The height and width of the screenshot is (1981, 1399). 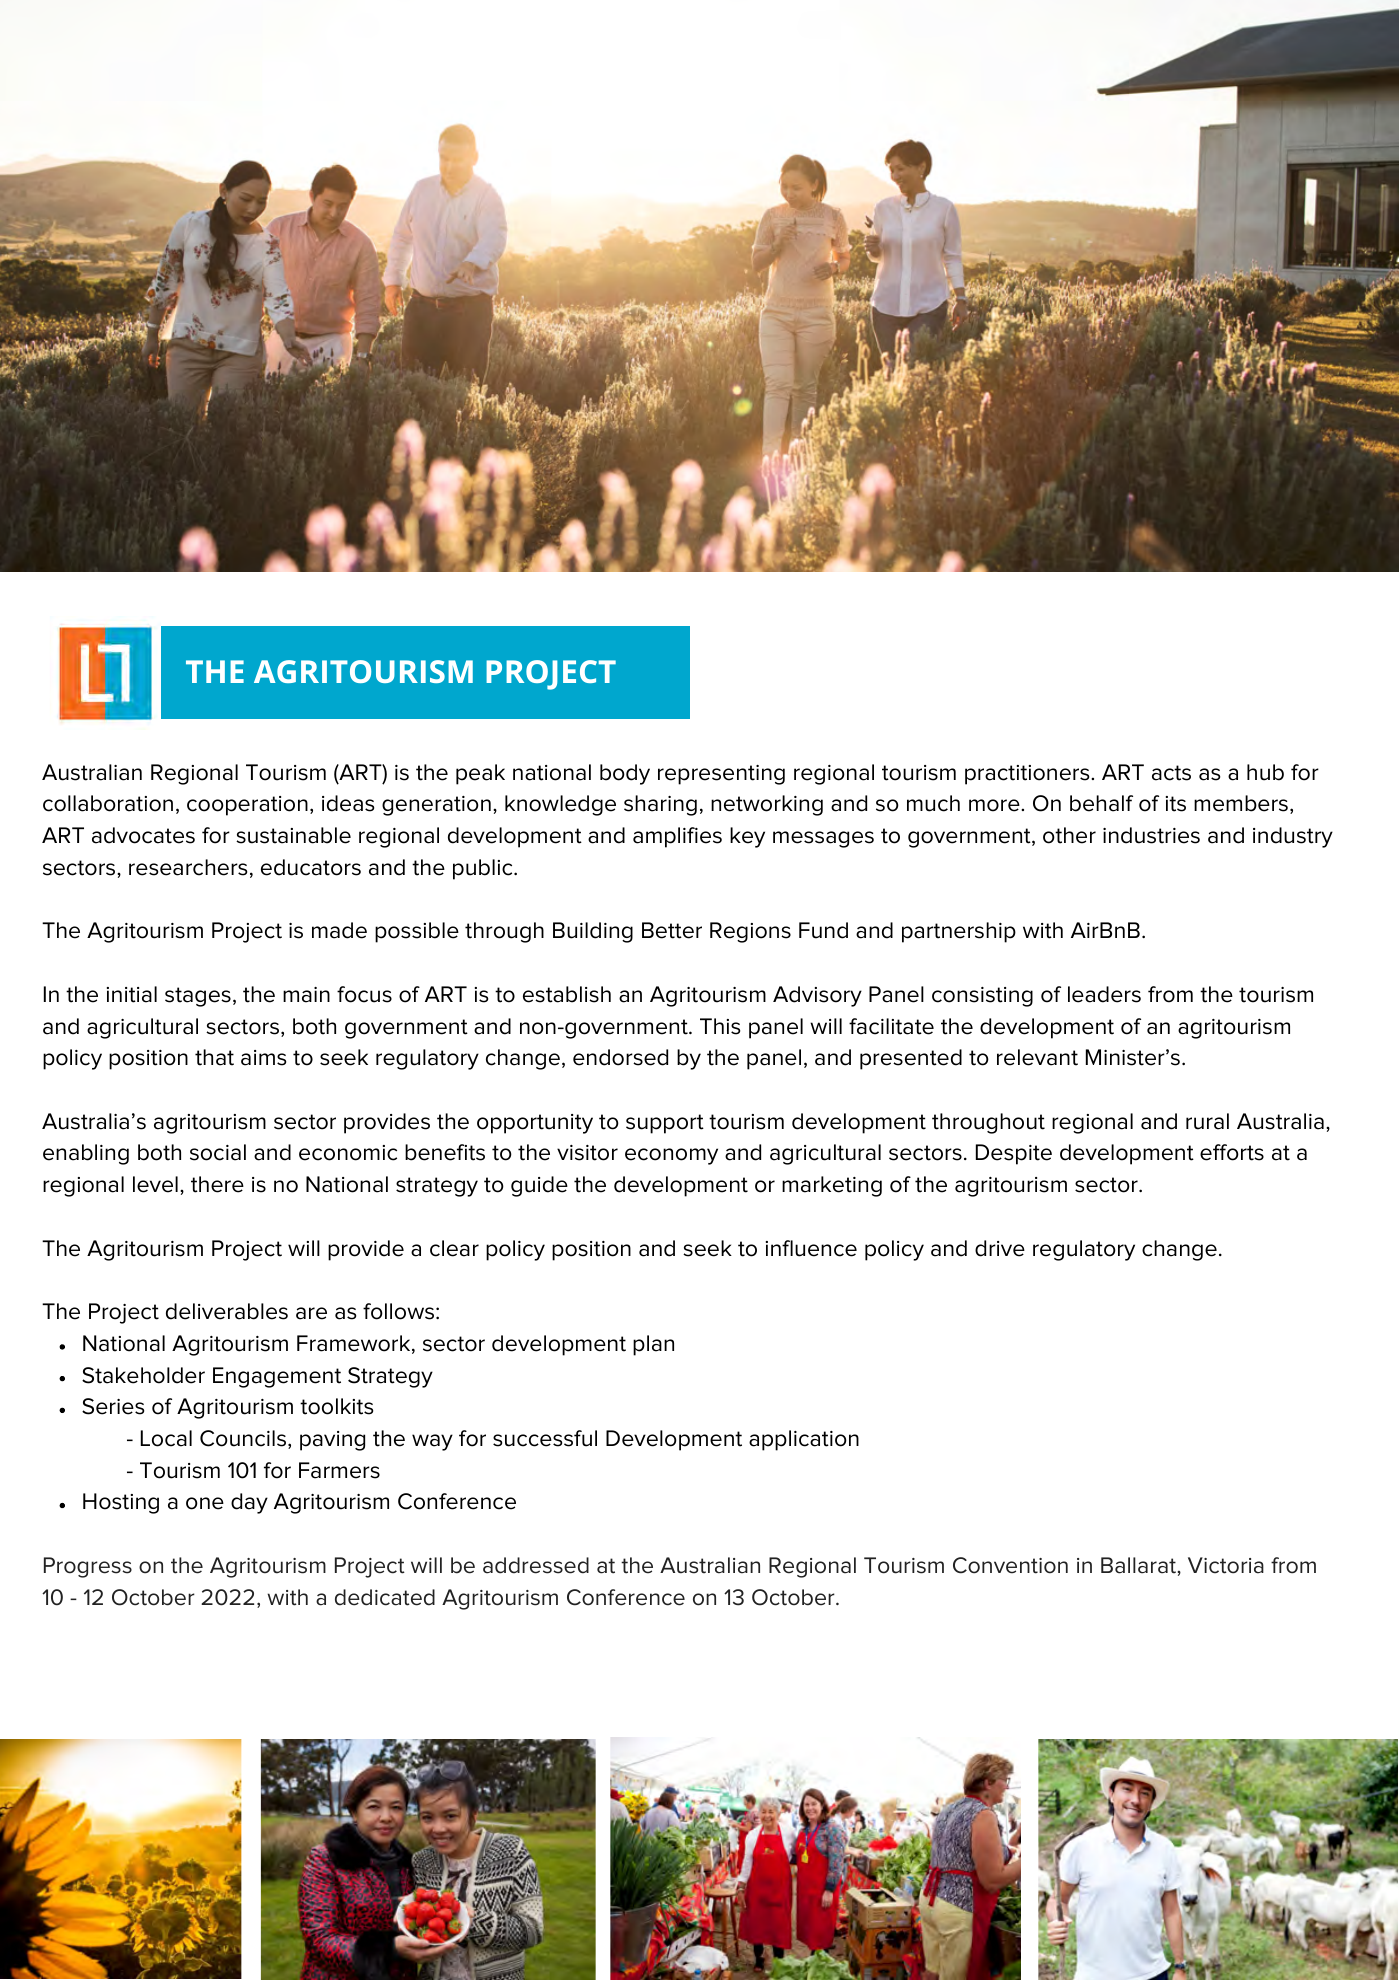 I want to click on there, so click(x=217, y=1184).
